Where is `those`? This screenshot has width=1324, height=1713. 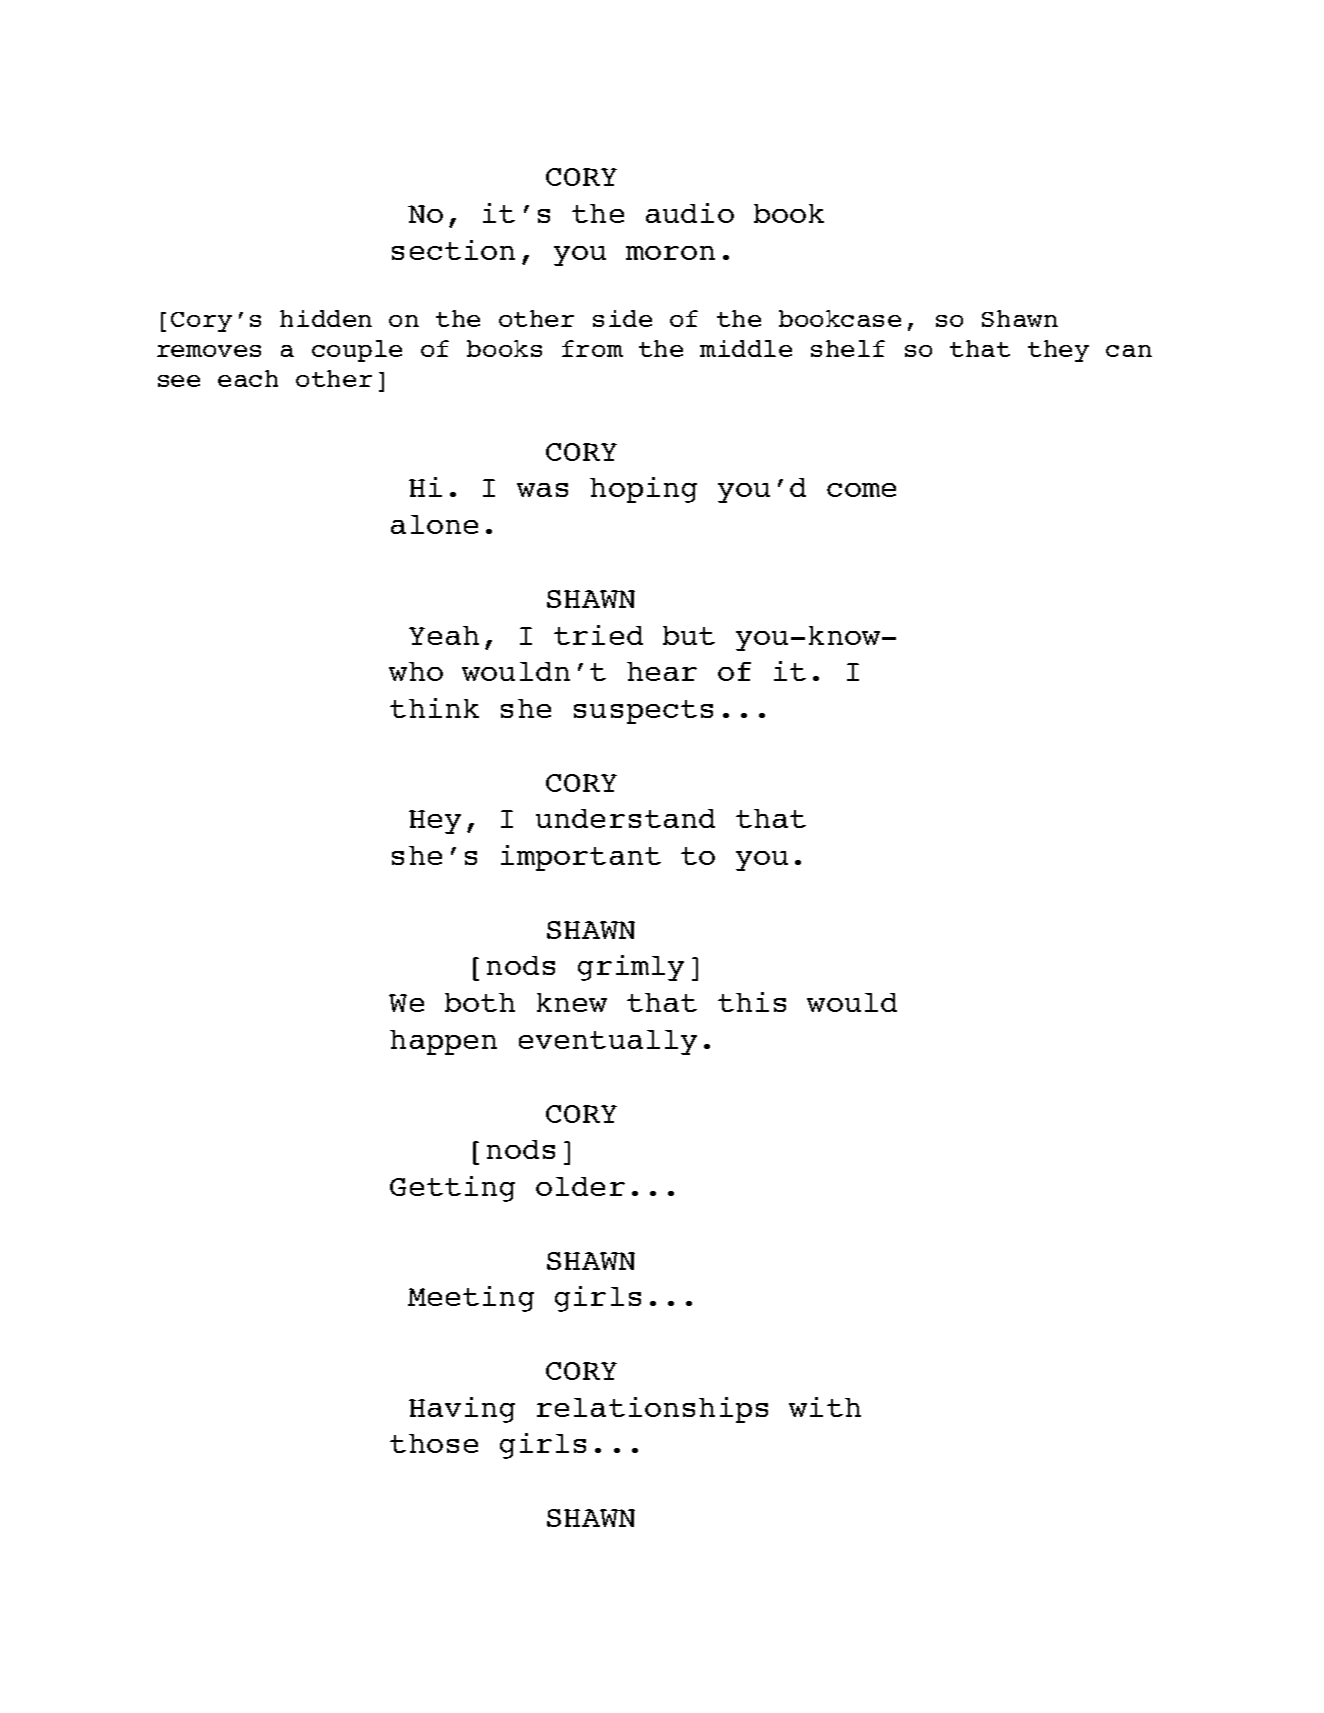
those is located at coordinates (434, 1443).
